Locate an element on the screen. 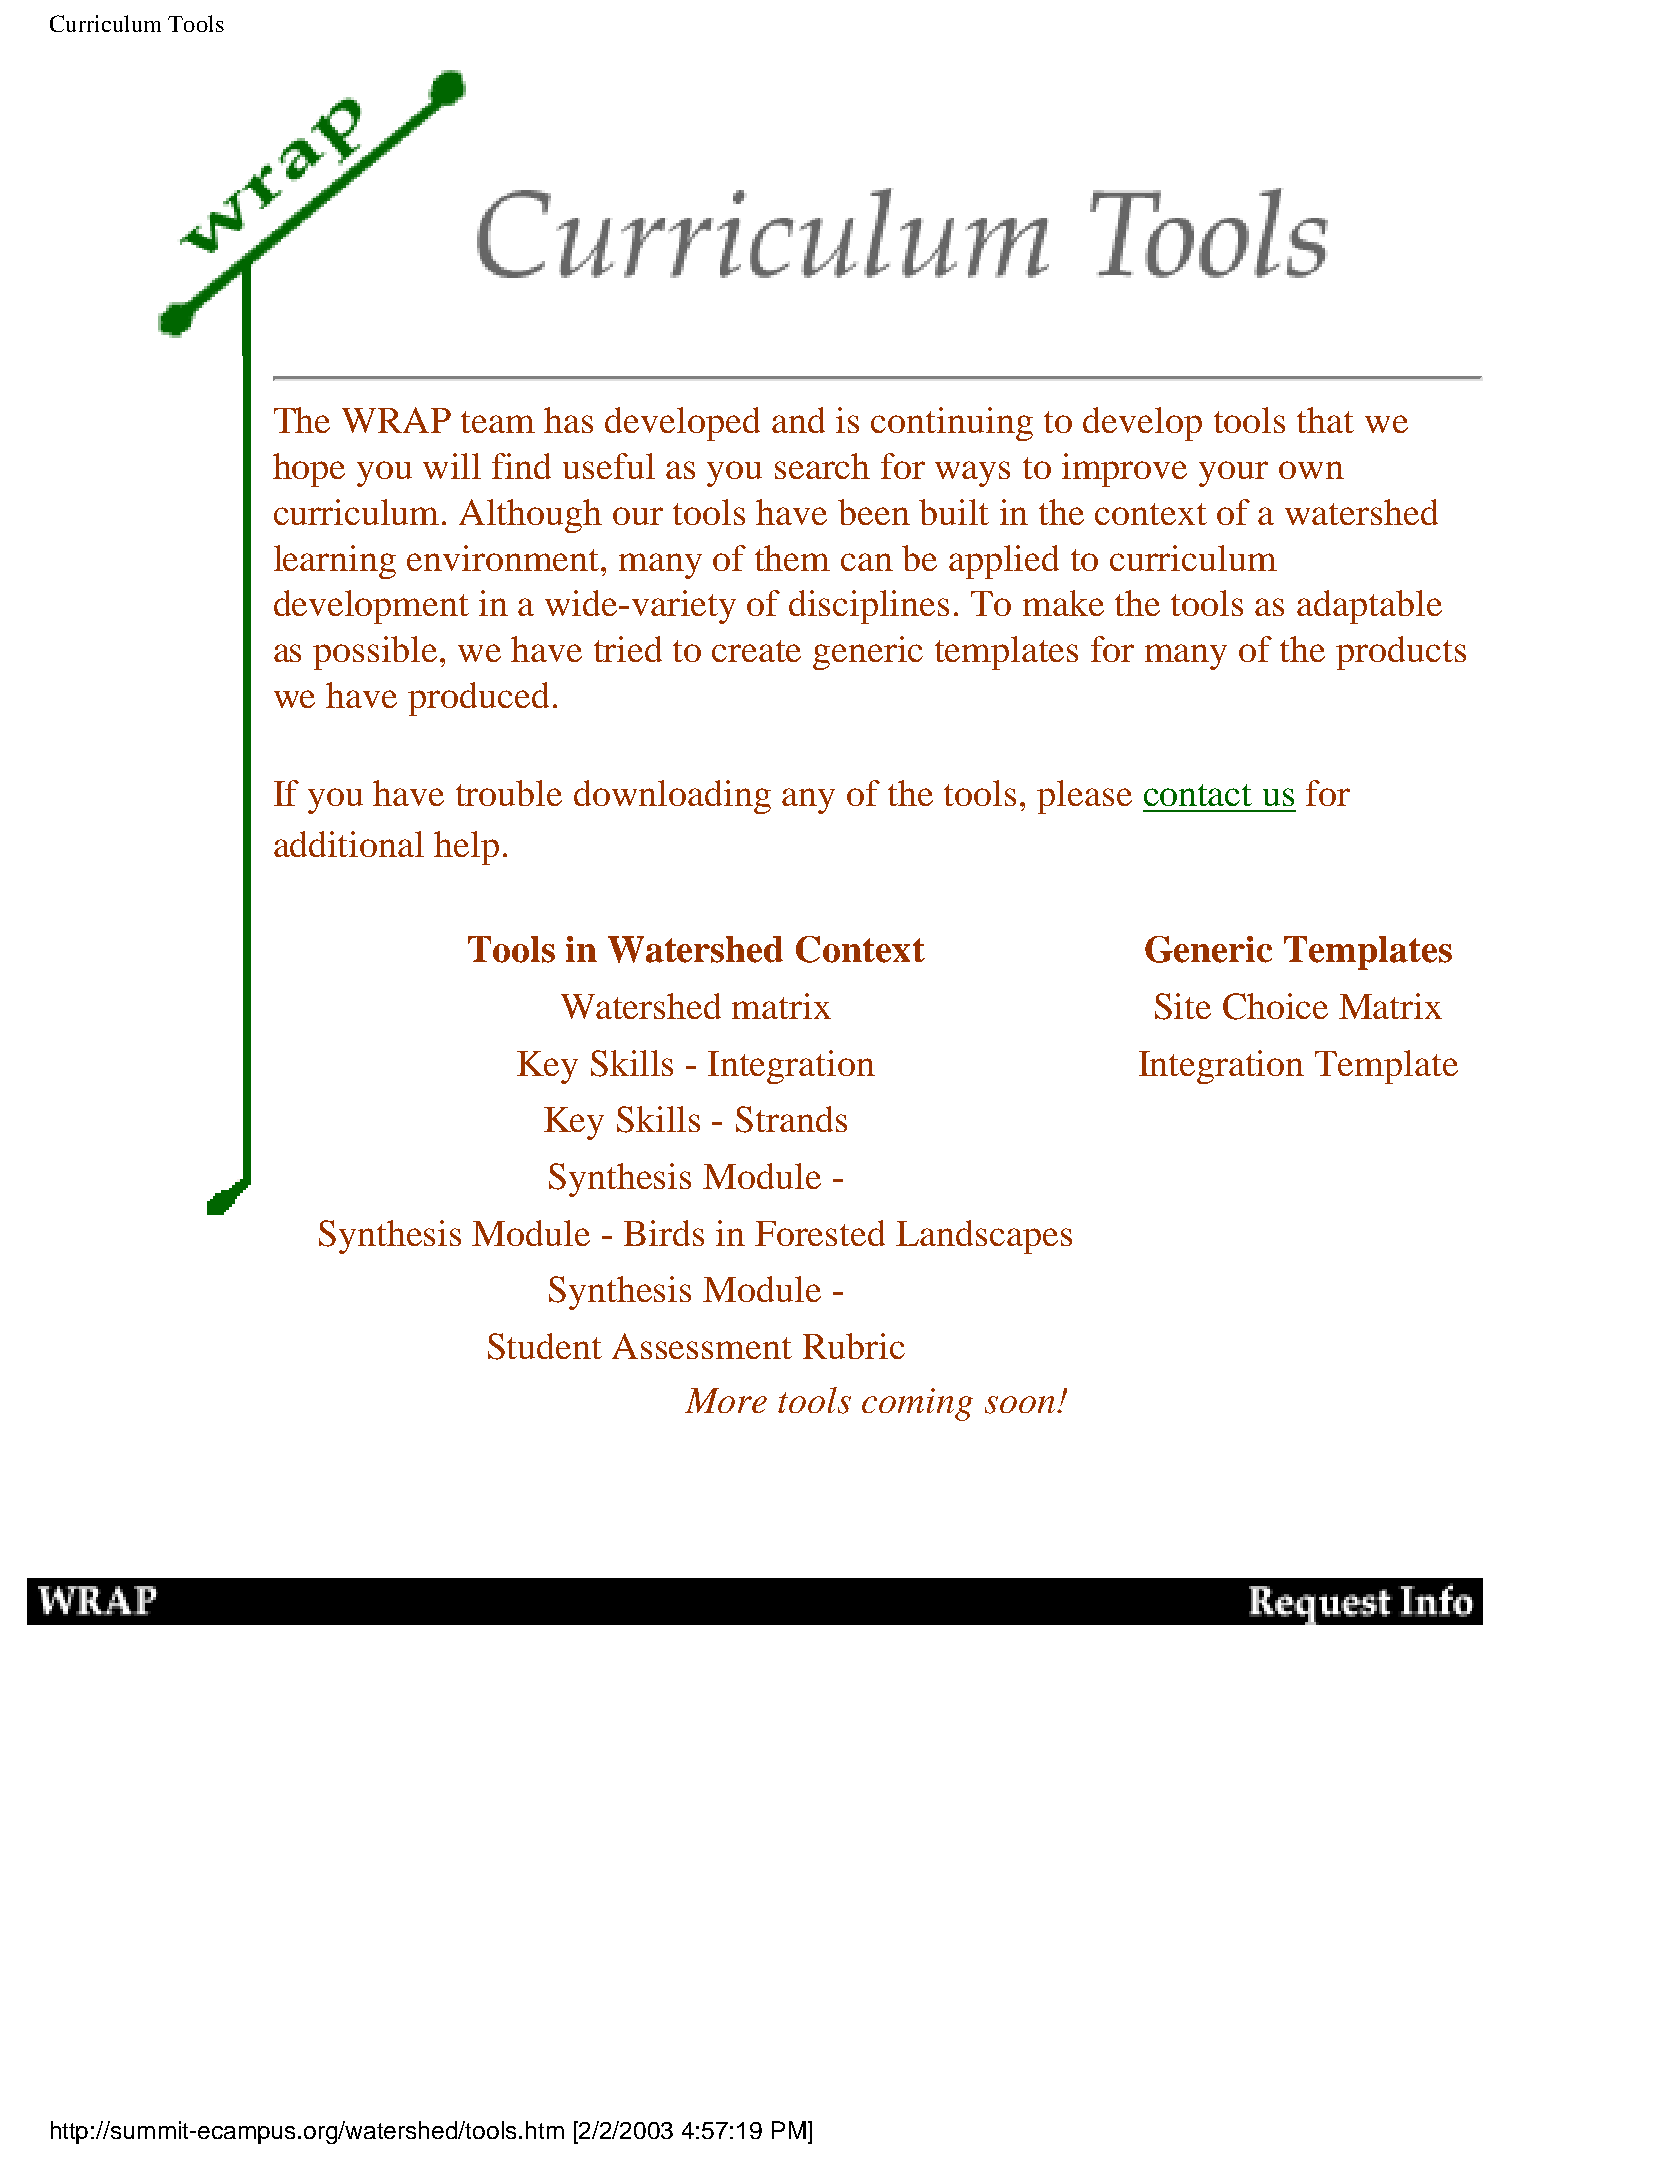 The height and width of the screenshot is (2158, 1668). Student is located at coordinates (545, 1346).
